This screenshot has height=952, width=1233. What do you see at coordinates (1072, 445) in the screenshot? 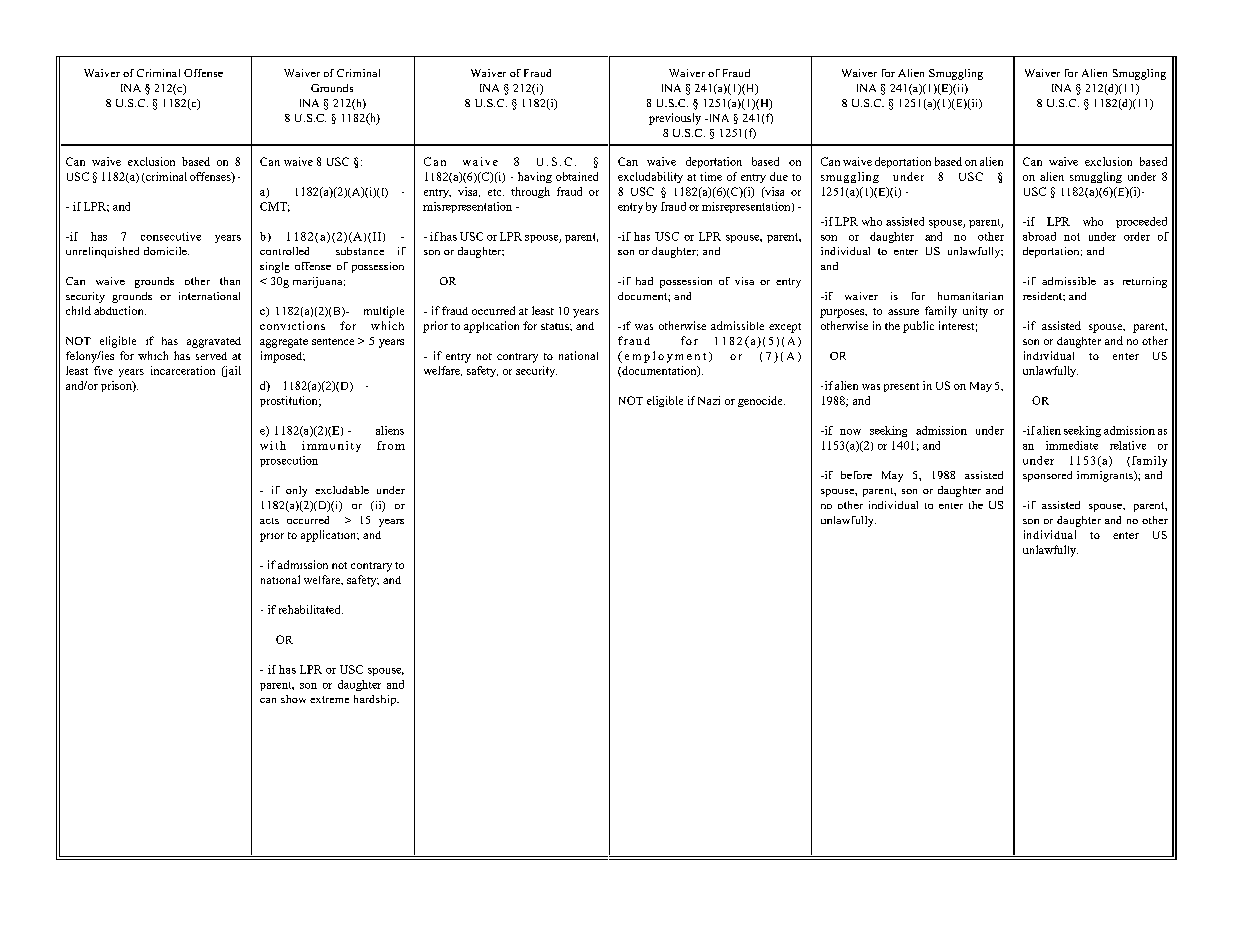
I see `immediate` at bounding box center [1072, 445].
